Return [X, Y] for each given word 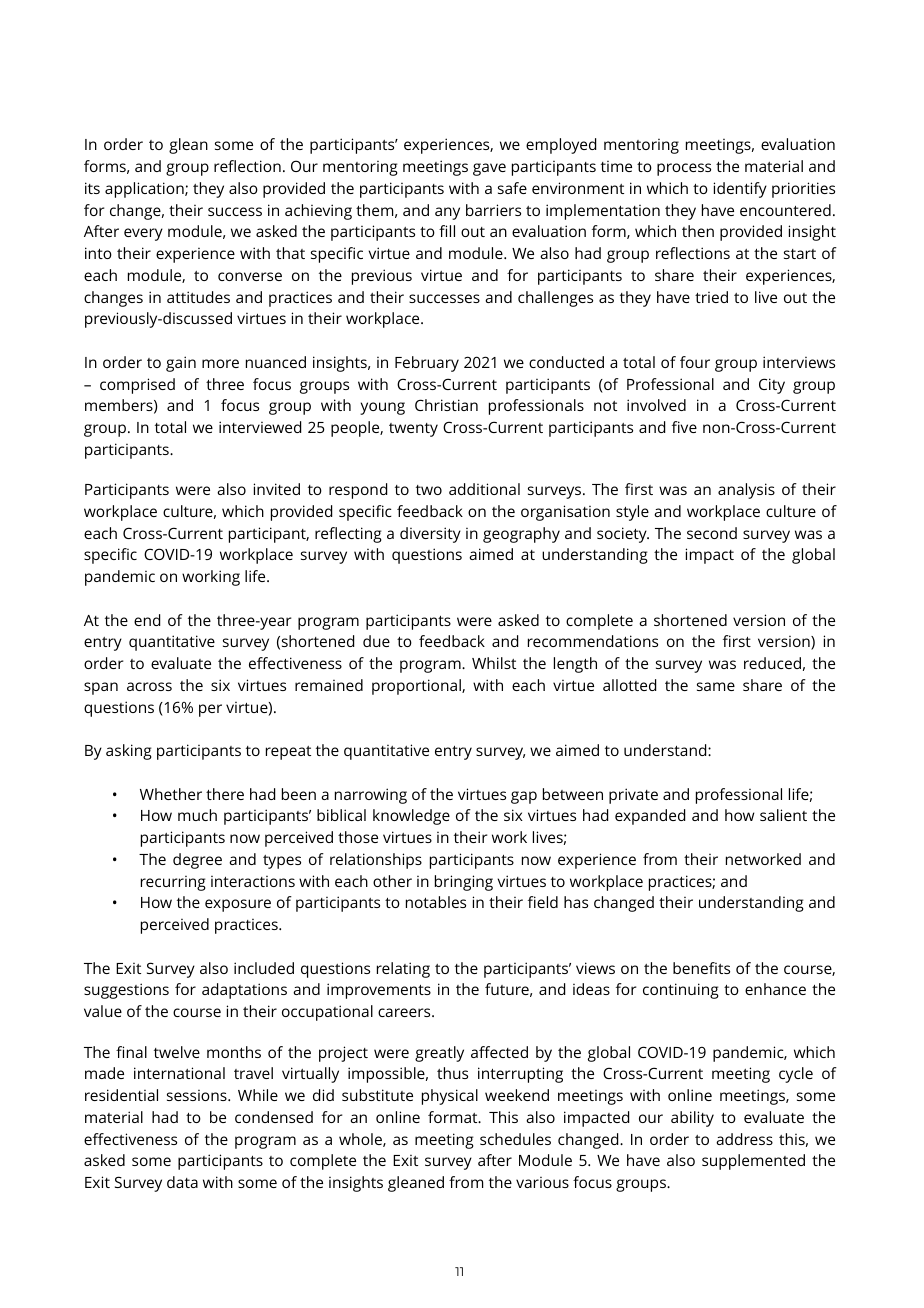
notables [436, 902]
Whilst [494, 663]
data [182, 1182]
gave [489, 169]
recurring [173, 883]
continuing [681, 991]
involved [656, 405]
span [101, 688]
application [145, 190]
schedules [515, 1139]
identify [740, 190]
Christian [446, 405]
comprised [137, 386]
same [716, 686]
